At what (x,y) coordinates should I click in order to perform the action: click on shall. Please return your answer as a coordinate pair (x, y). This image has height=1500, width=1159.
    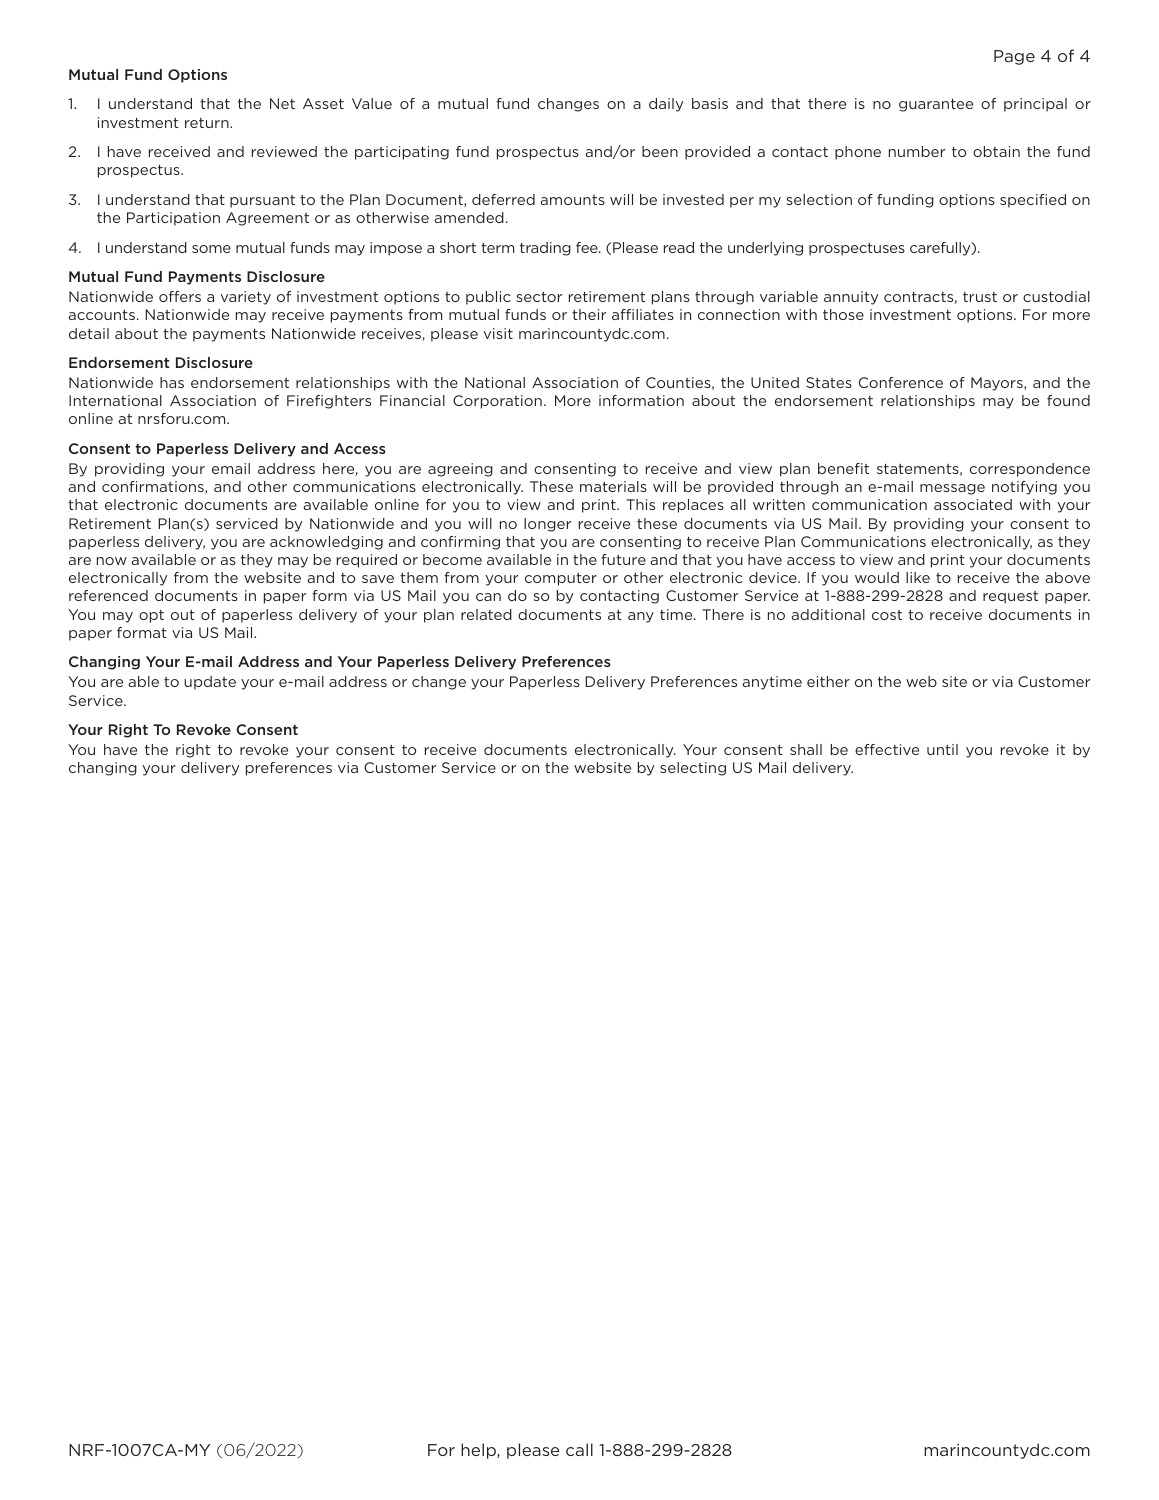
    Looking at the image, I should click on (806, 749).
